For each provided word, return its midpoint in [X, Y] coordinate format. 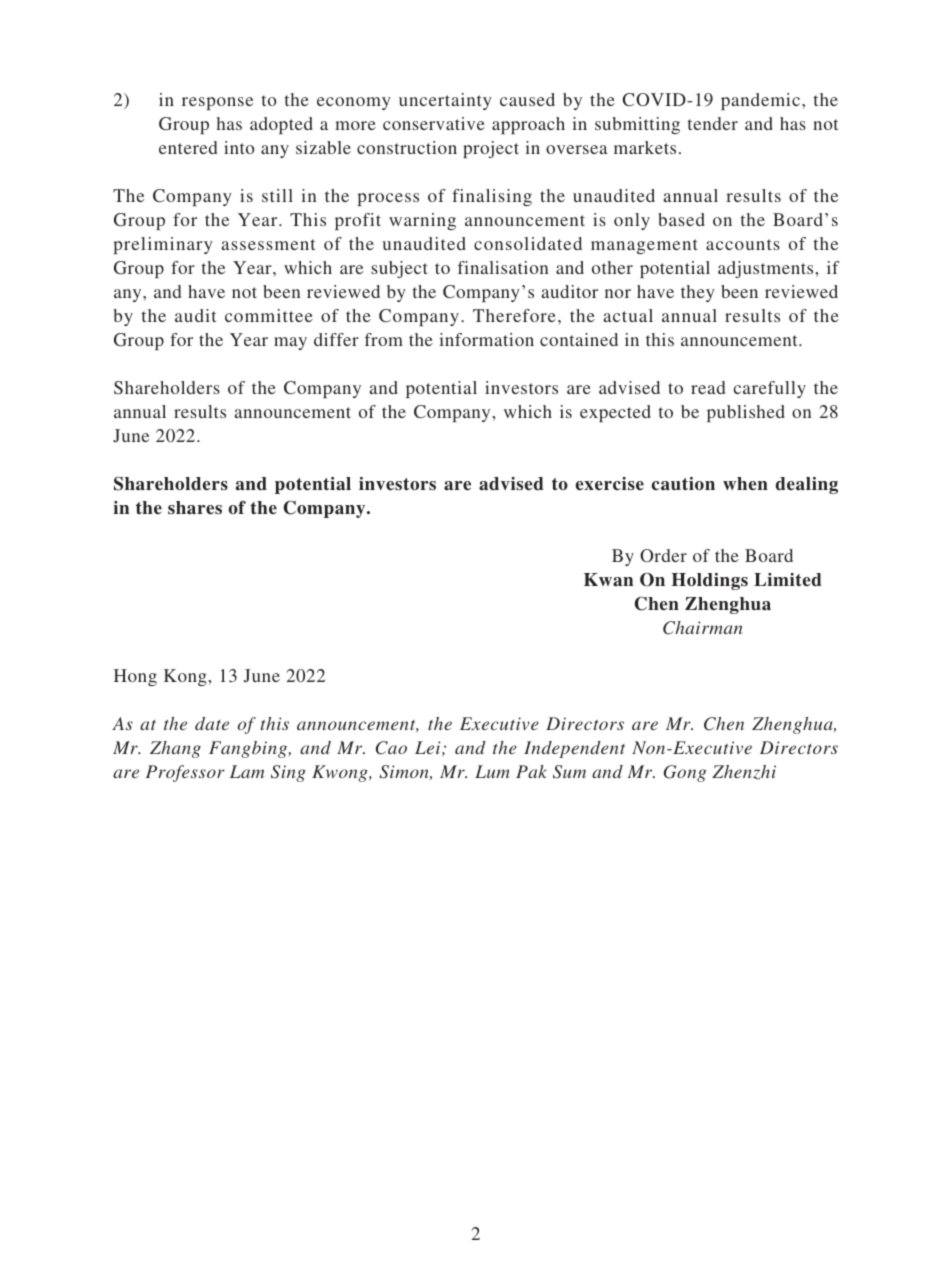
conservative [434, 123]
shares [195, 508]
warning [422, 221]
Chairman [702, 628]
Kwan [608, 580]
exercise [609, 484]
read [708, 387]
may [290, 343]
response [217, 103]
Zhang [175, 749]
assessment [268, 244]
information [486, 339]
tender [713, 123]
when [745, 484]
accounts [743, 244]
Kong [186, 677]
